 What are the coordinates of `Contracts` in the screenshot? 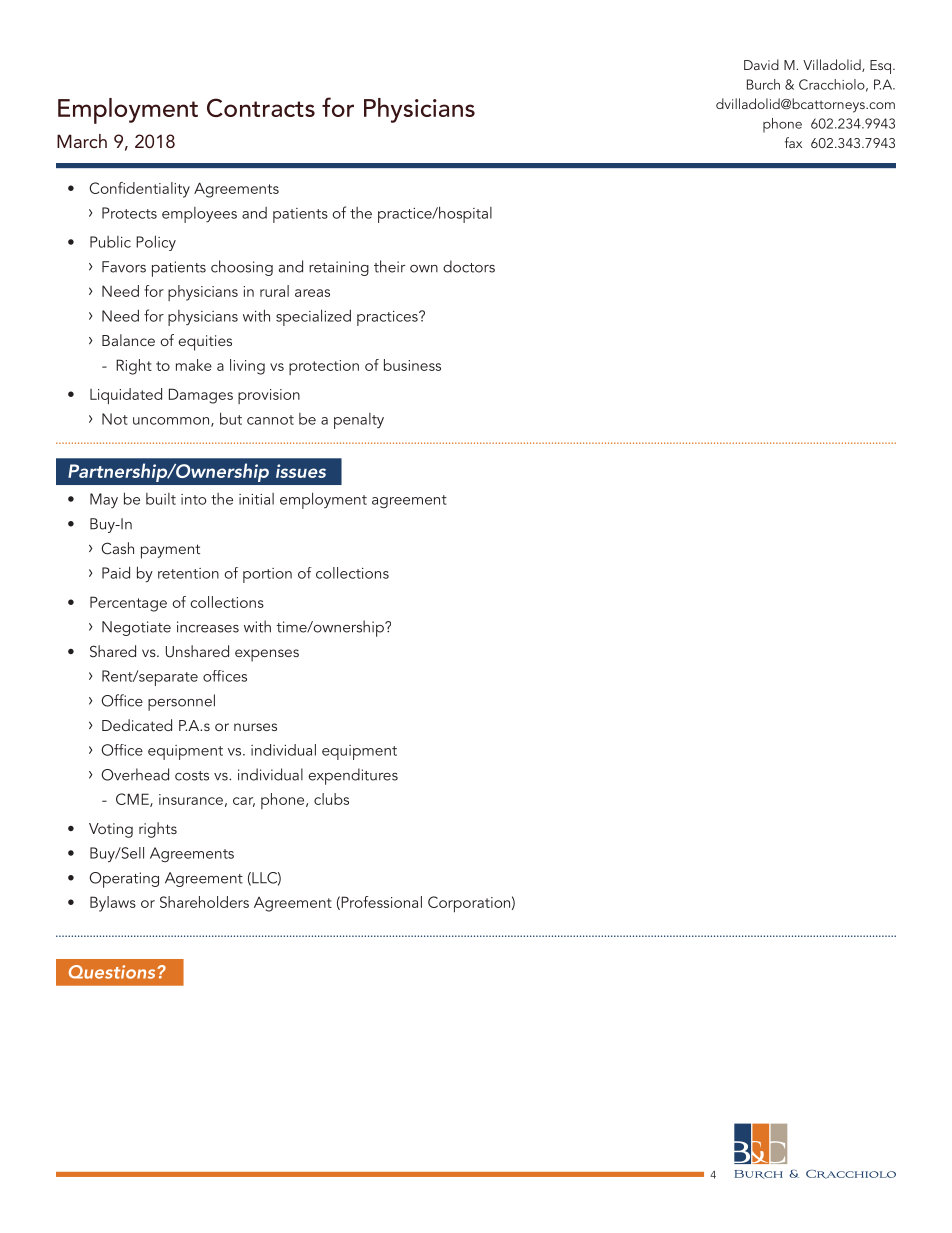 It's located at (261, 107).
